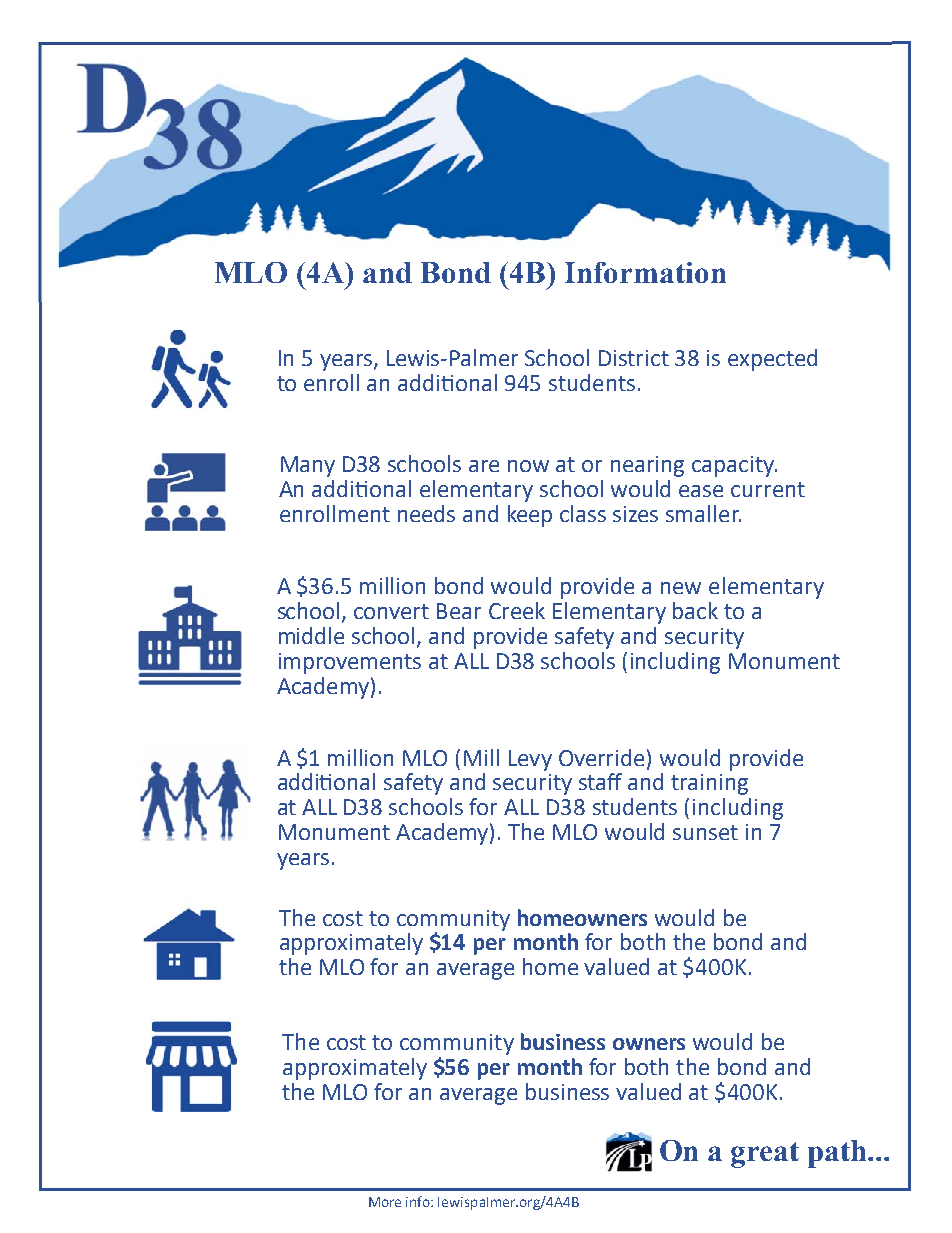 The height and width of the screenshot is (1233, 952). Describe the element at coordinates (385, 1202) in the screenshot. I see `More` at that location.
